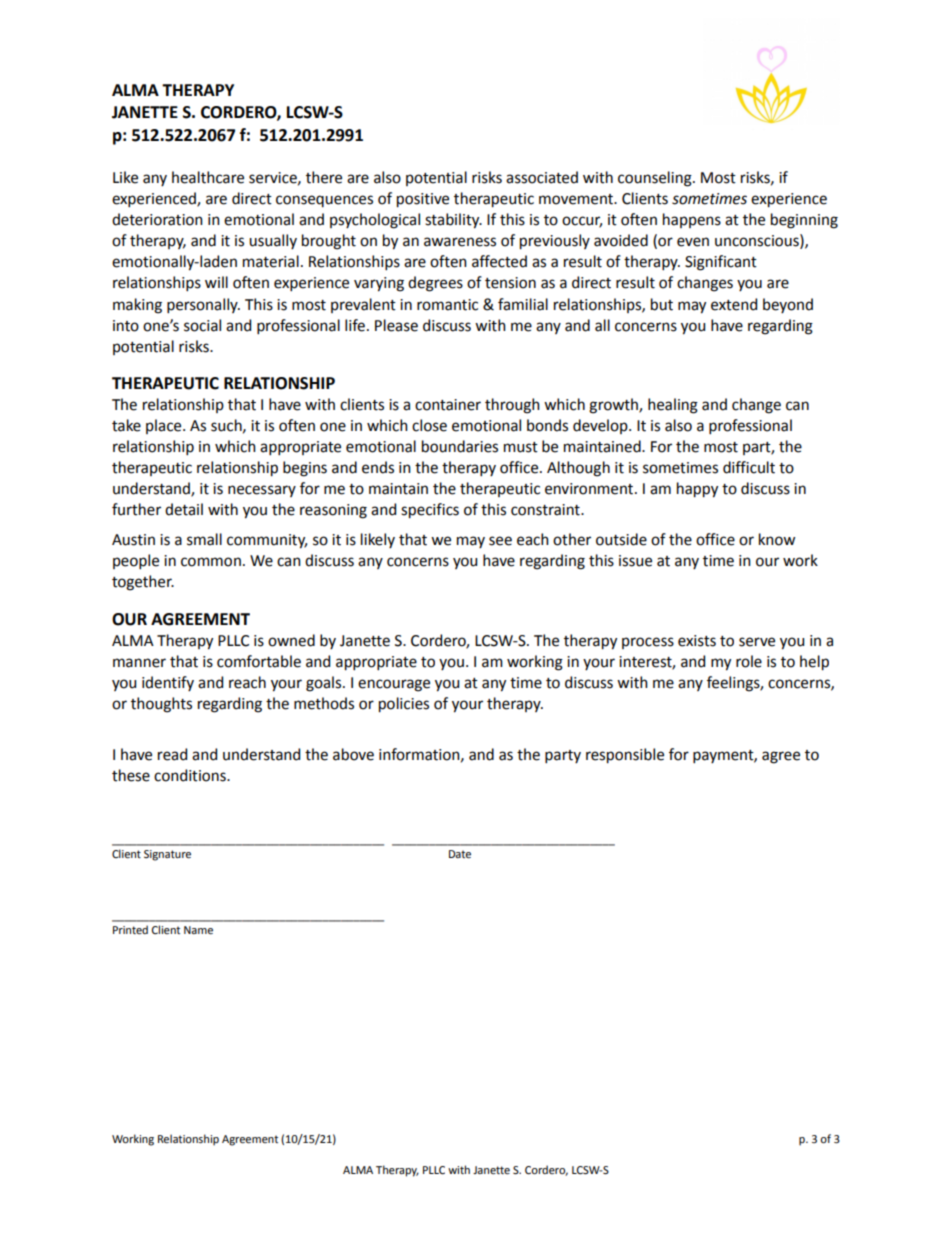 The width and height of the screenshot is (952, 1233). I want to click on healthcare, so click(208, 177).
